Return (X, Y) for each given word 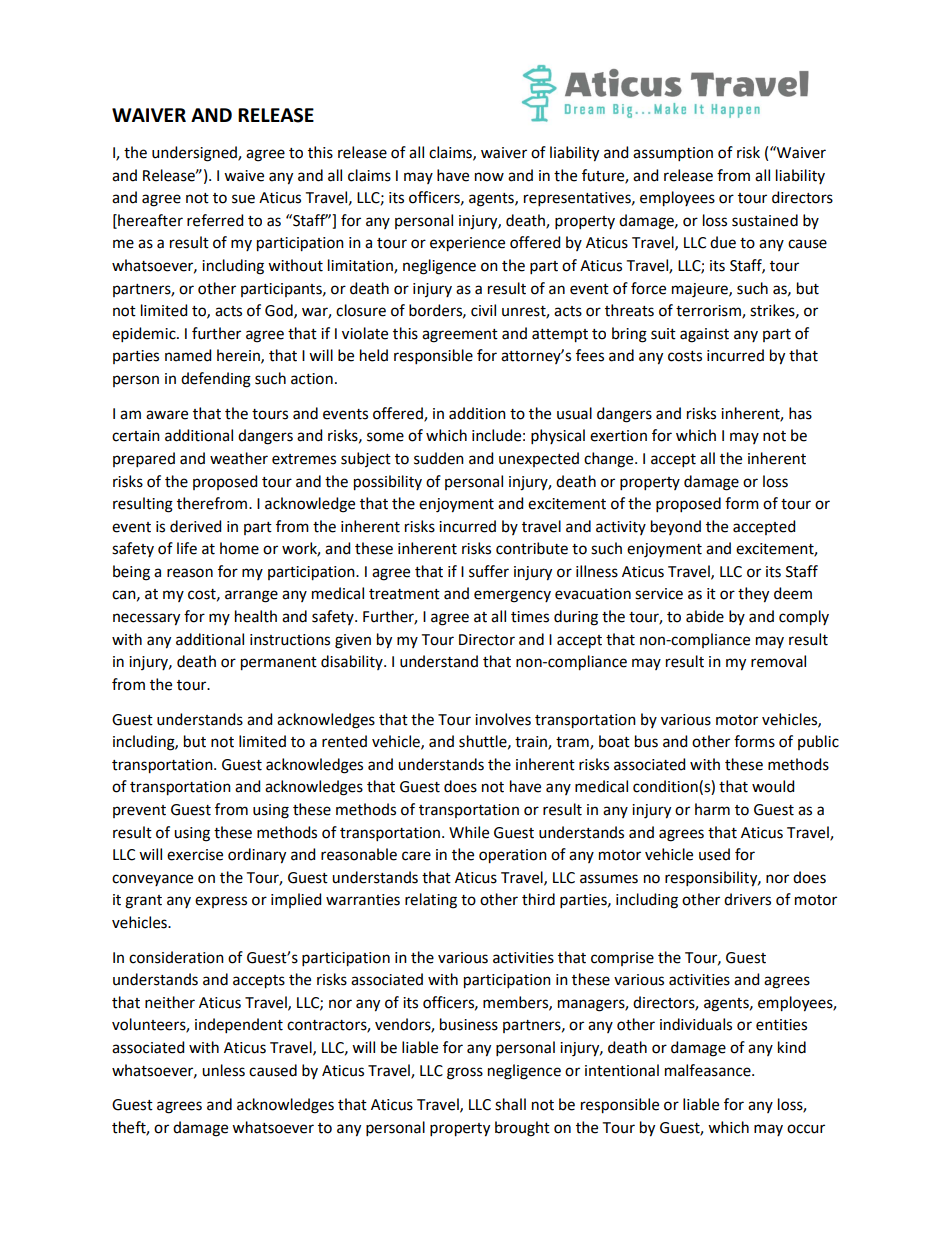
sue (243, 199)
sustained (765, 220)
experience (467, 244)
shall (510, 1104)
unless (223, 1070)
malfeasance (709, 1070)
